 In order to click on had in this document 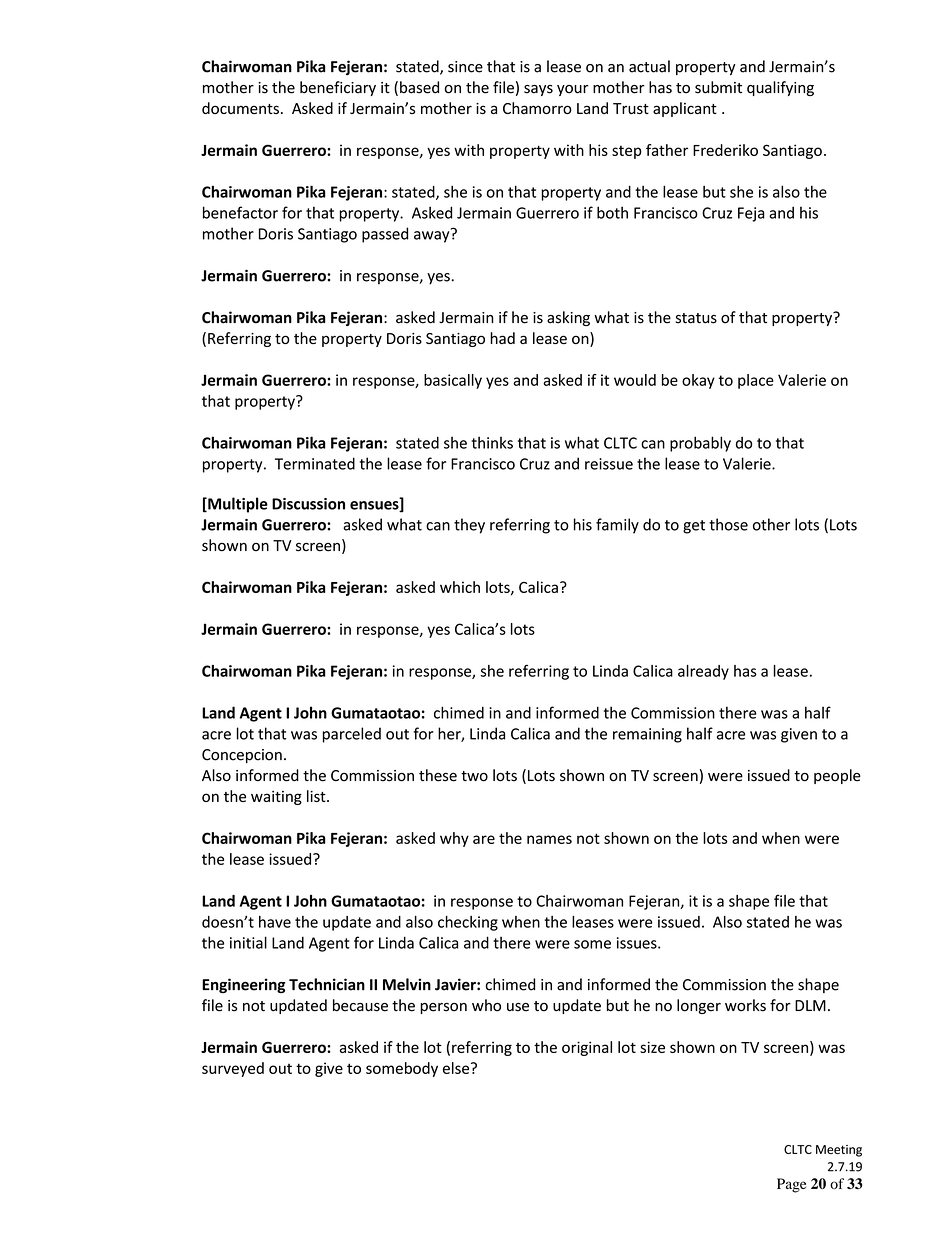, I will do `click(502, 338)`.
